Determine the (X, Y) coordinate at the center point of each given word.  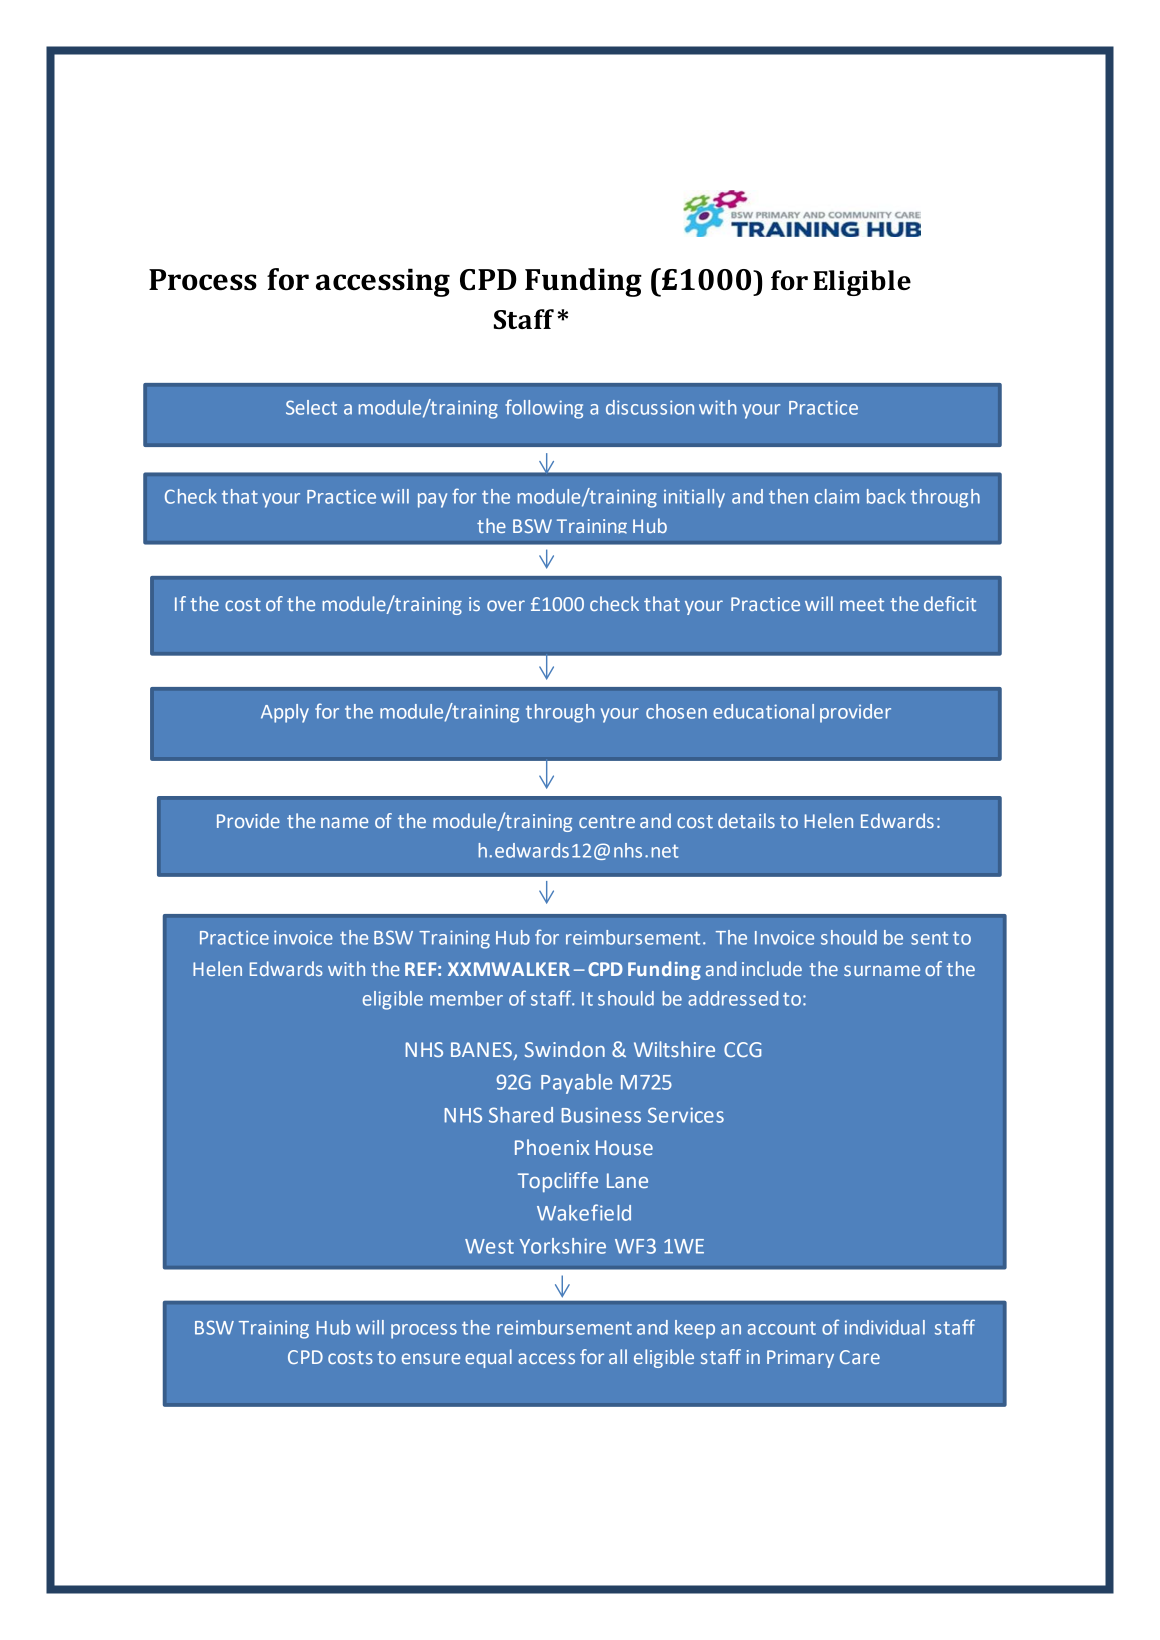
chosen (676, 711)
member (466, 998)
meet (862, 604)
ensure (431, 1358)
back (886, 496)
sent (929, 938)
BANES (482, 1051)
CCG (742, 1049)
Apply (285, 713)
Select (311, 407)
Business (601, 1115)
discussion (650, 407)
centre (607, 821)
